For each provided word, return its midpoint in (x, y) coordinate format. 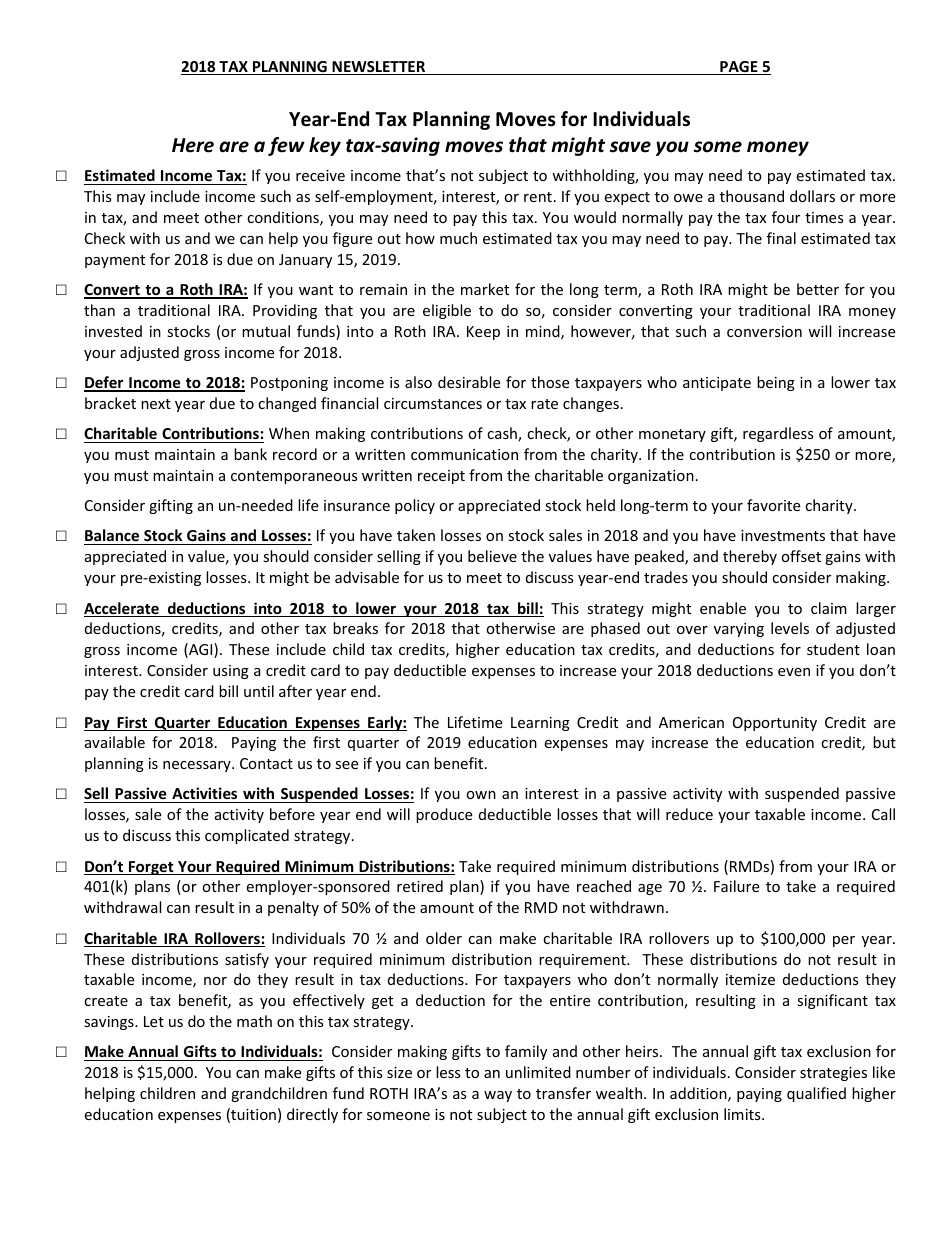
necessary (198, 766)
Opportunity (775, 724)
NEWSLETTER (379, 68)
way (498, 1096)
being (776, 383)
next (156, 404)
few (286, 146)
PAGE (739, 68)
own (481, 795)
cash (503, 434)
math (254, 1021)
